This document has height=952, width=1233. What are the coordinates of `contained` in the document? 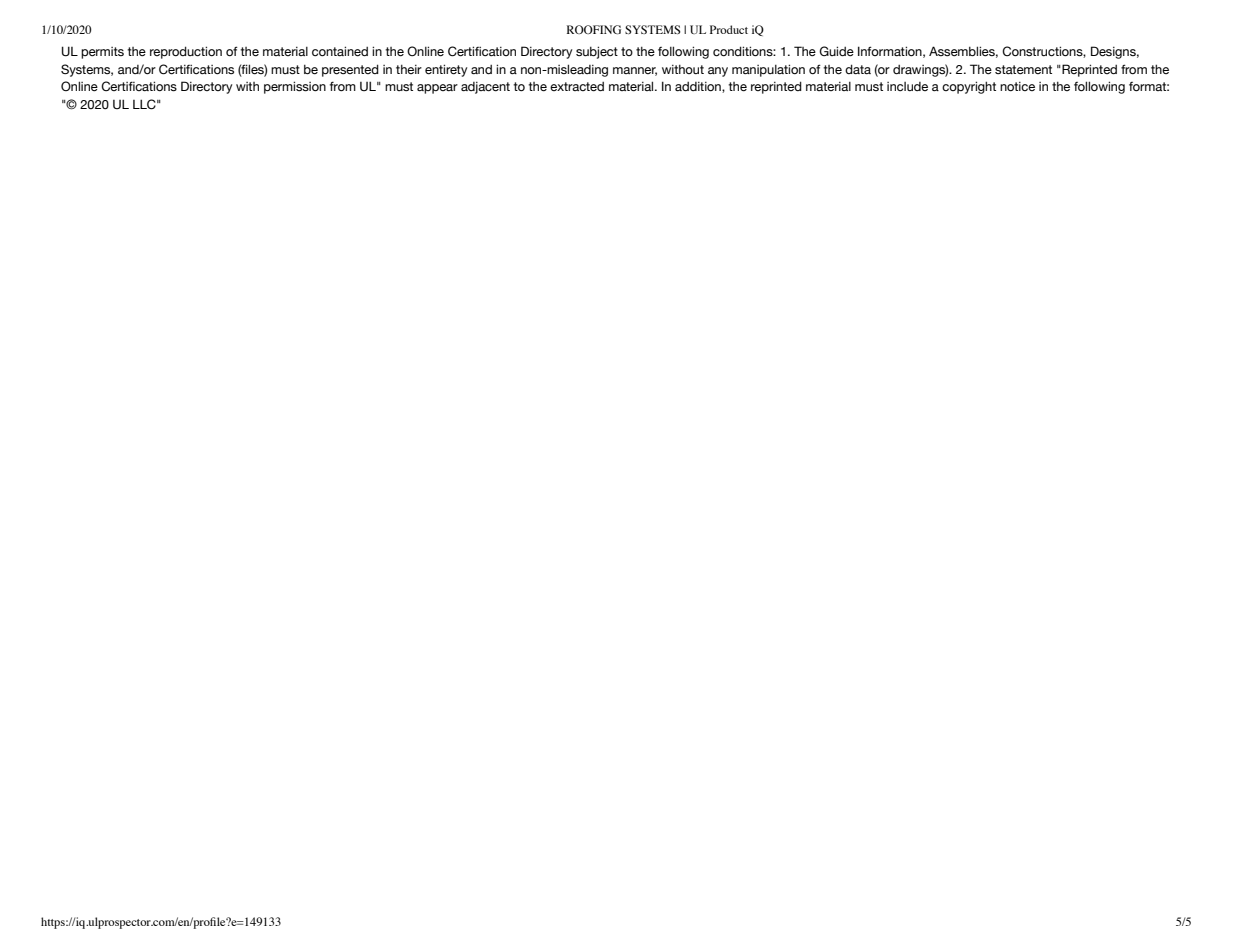 It's located at (340, 51).
